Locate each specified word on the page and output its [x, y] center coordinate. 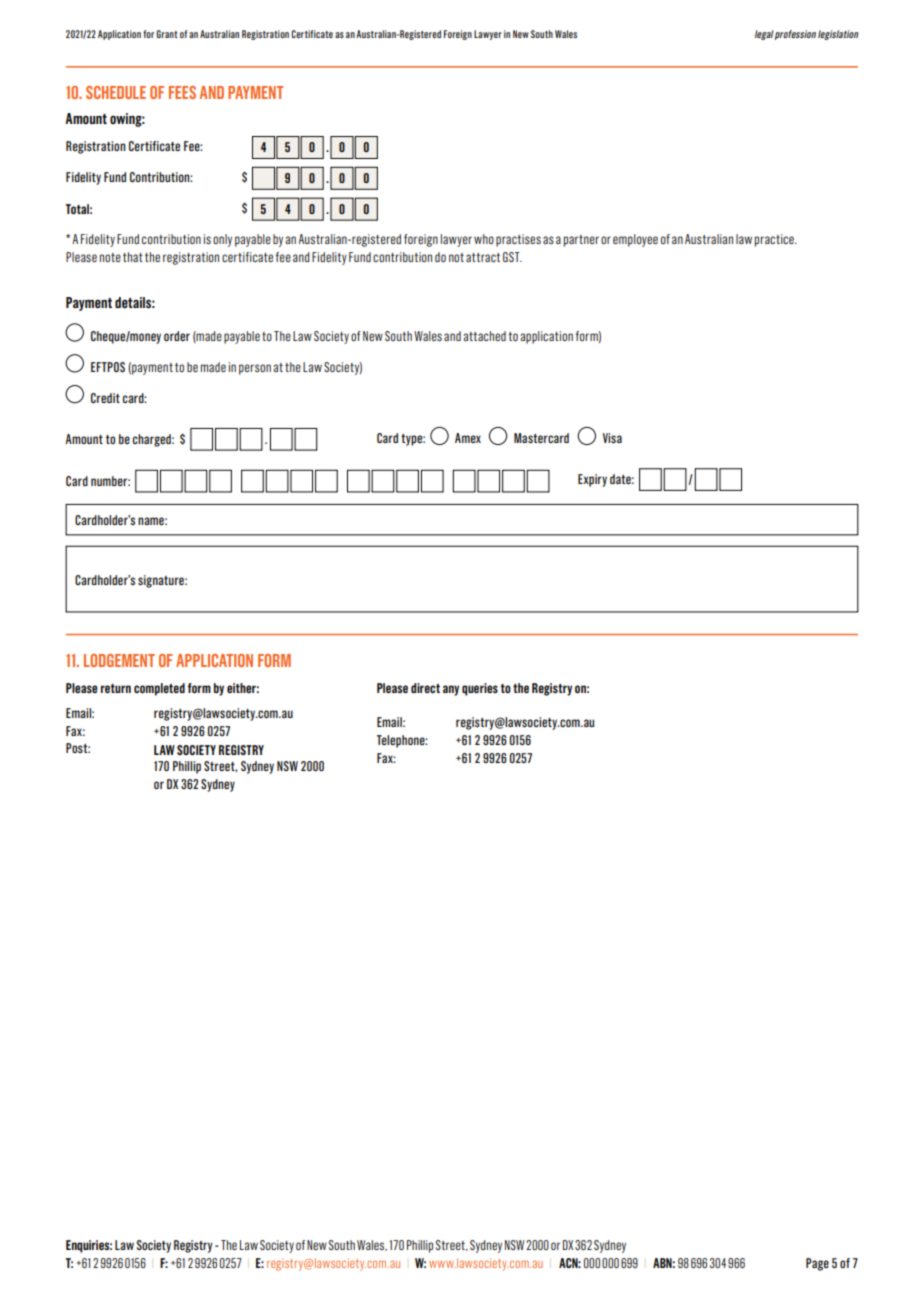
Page [817, 1264]
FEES [182, 92]
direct [425, 688]
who [484, 239]
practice [775, 240]
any [451, 690]
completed [159, 689]
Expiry [592, 480]
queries [480, 689]
